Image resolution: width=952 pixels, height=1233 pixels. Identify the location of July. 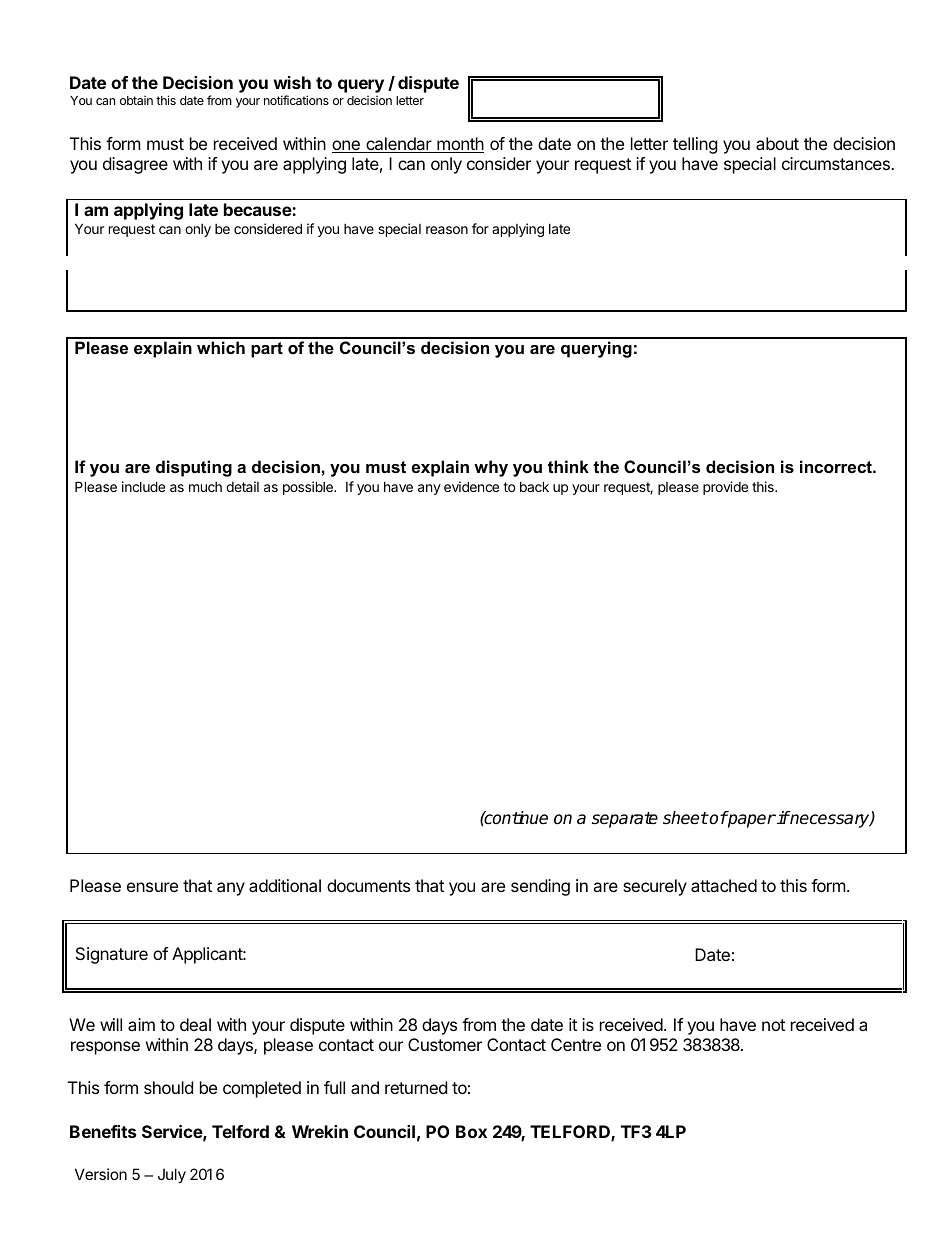
(172, 1175).
